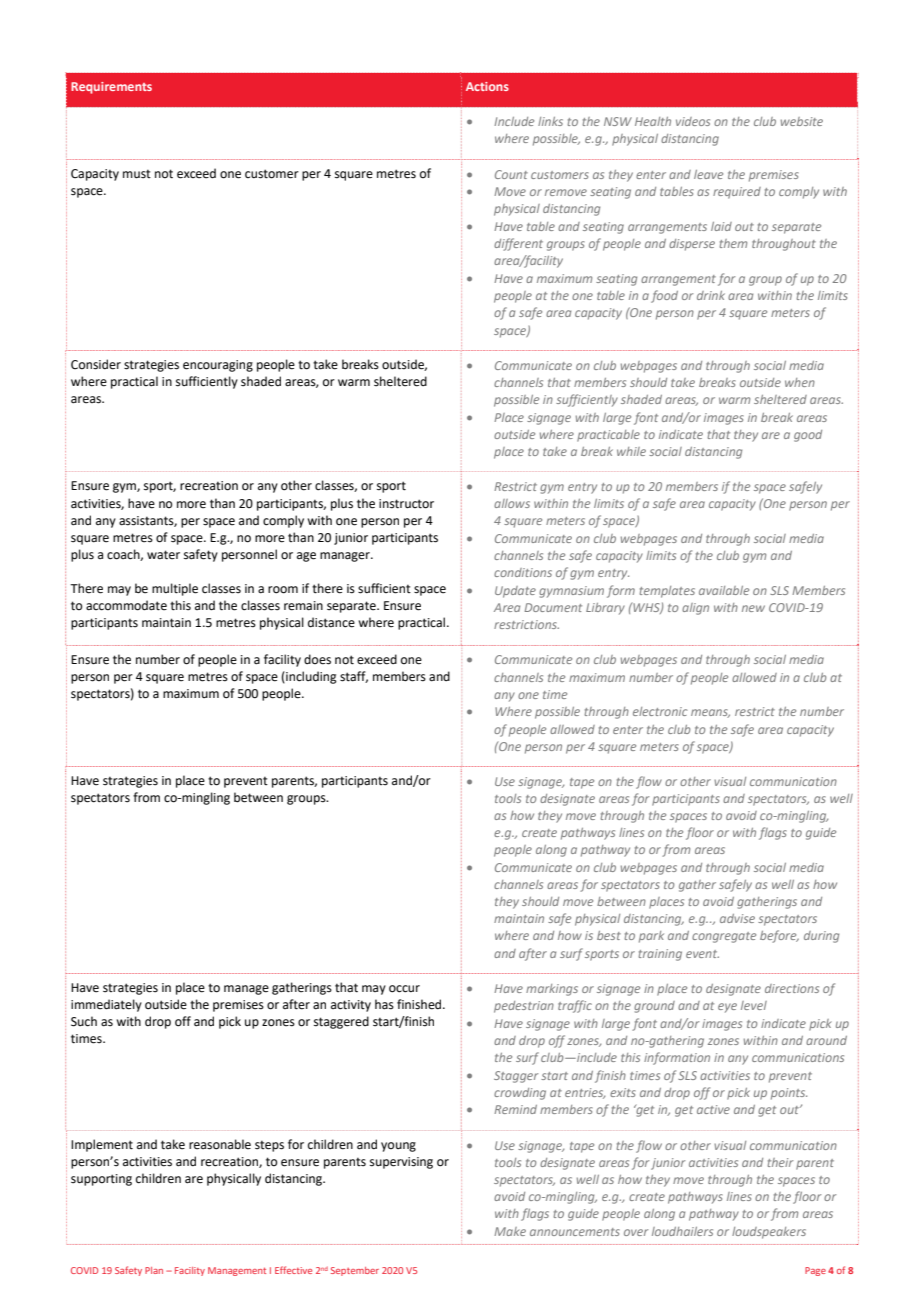  I want to click on must, so click(137, 174).
